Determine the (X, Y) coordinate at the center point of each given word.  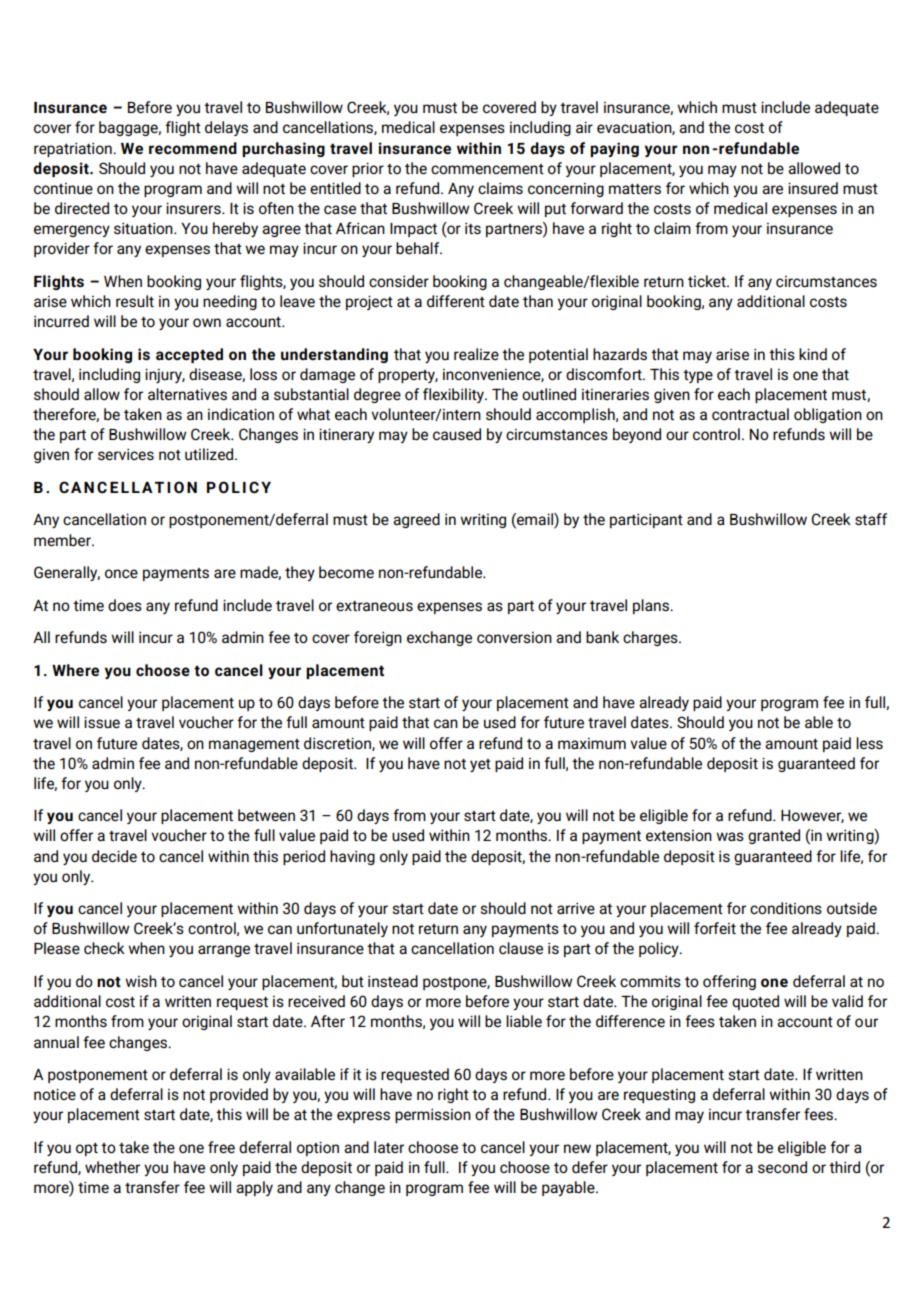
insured (813, 188)
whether (112, 1167)
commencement (487, 169)
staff (871, 519)
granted (774, 836)
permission (433, 1116)
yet (480, 765)
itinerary (346, 435)
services (126, 454)
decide (114, 856)
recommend (193, 148)
